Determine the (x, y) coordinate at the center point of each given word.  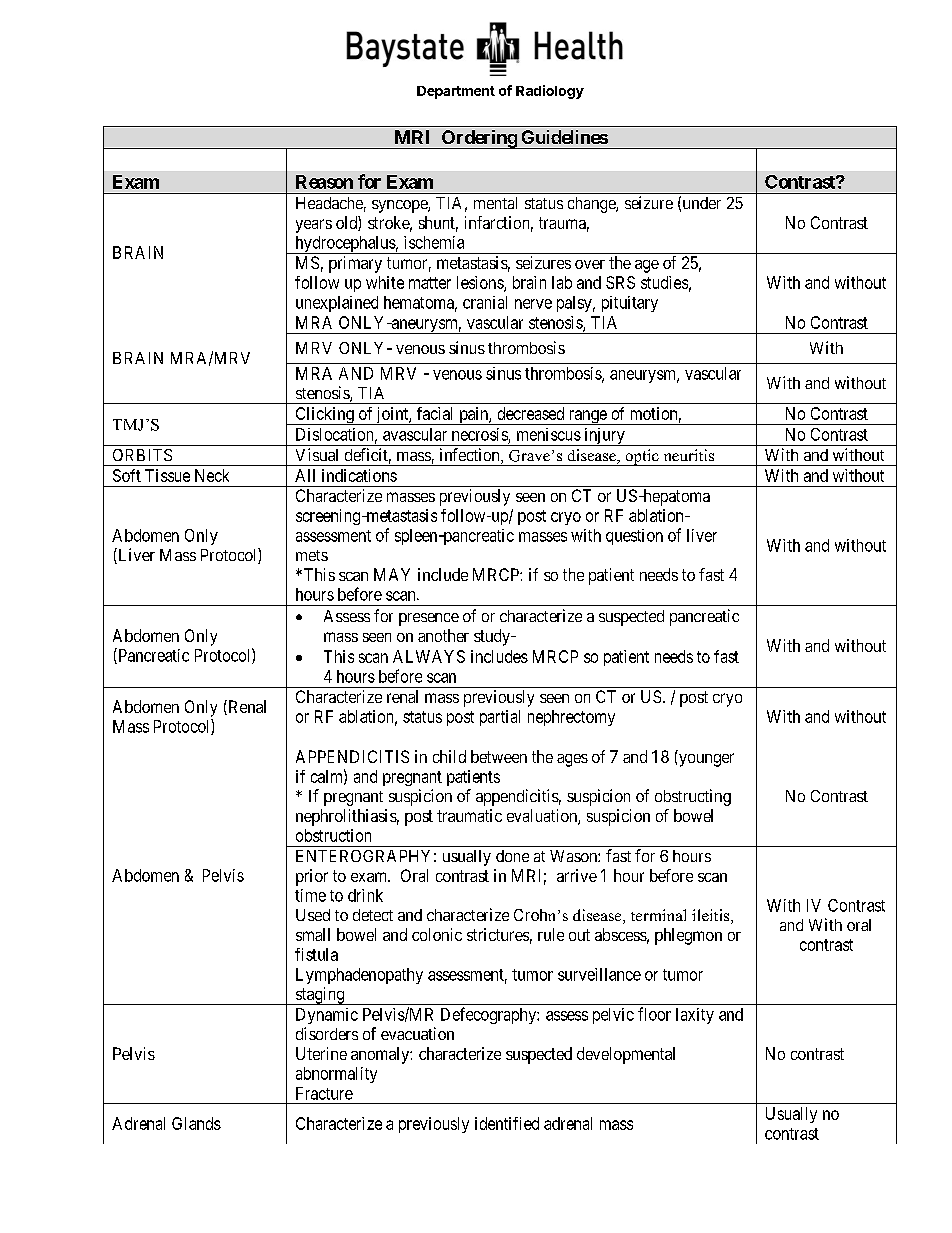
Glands (196, 1123)
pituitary (630, 304)
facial (434, 413)
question (634, 537)
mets (312, 555)
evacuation (417, 1033)
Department (456, 92)
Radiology (550, 92)
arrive (577, 875)
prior (312, 877)
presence (429, 619)
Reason (324, 182)
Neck (212, 475)
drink (365, 895)
